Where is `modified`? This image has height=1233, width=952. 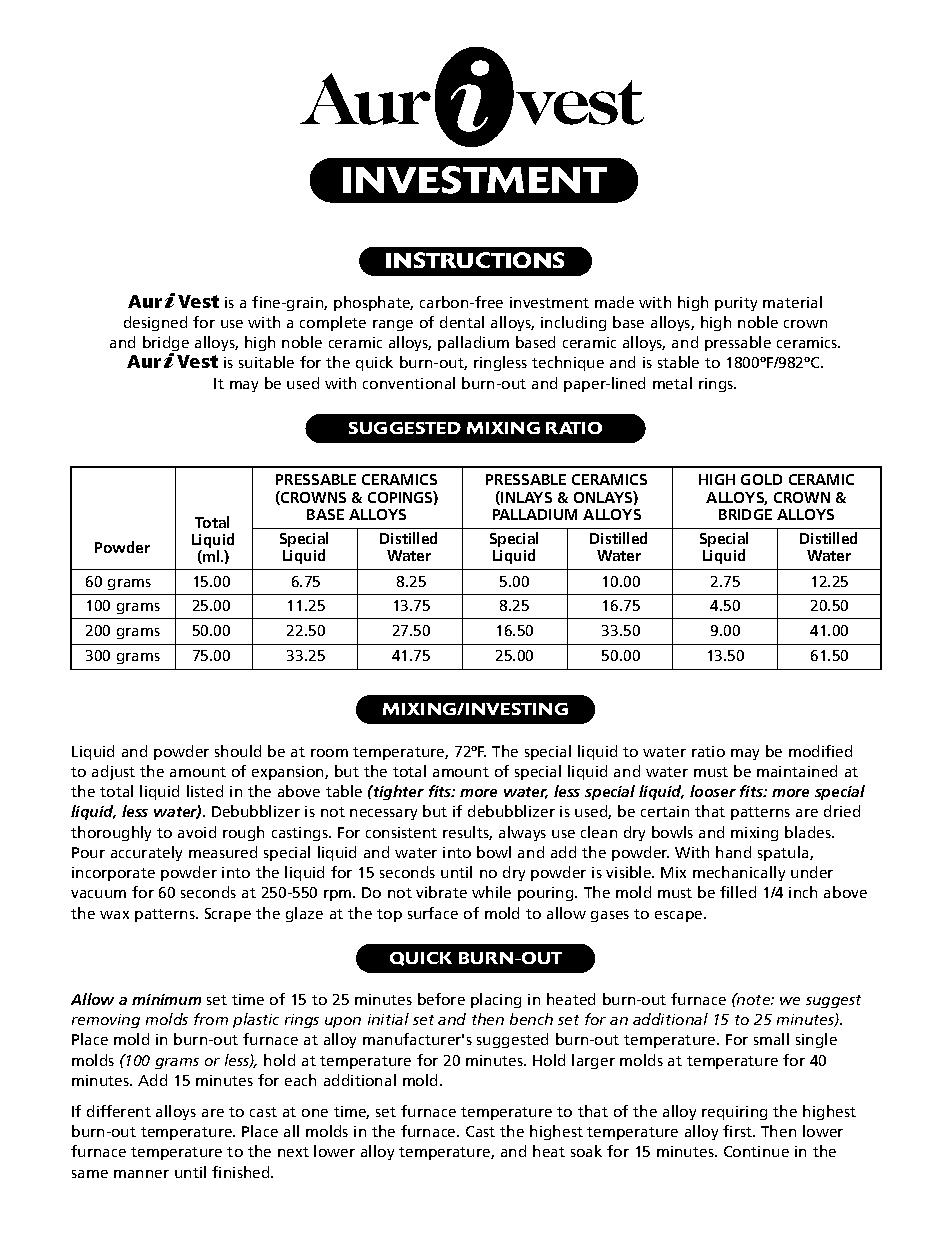
modified is located at coordinates (820, 751).
